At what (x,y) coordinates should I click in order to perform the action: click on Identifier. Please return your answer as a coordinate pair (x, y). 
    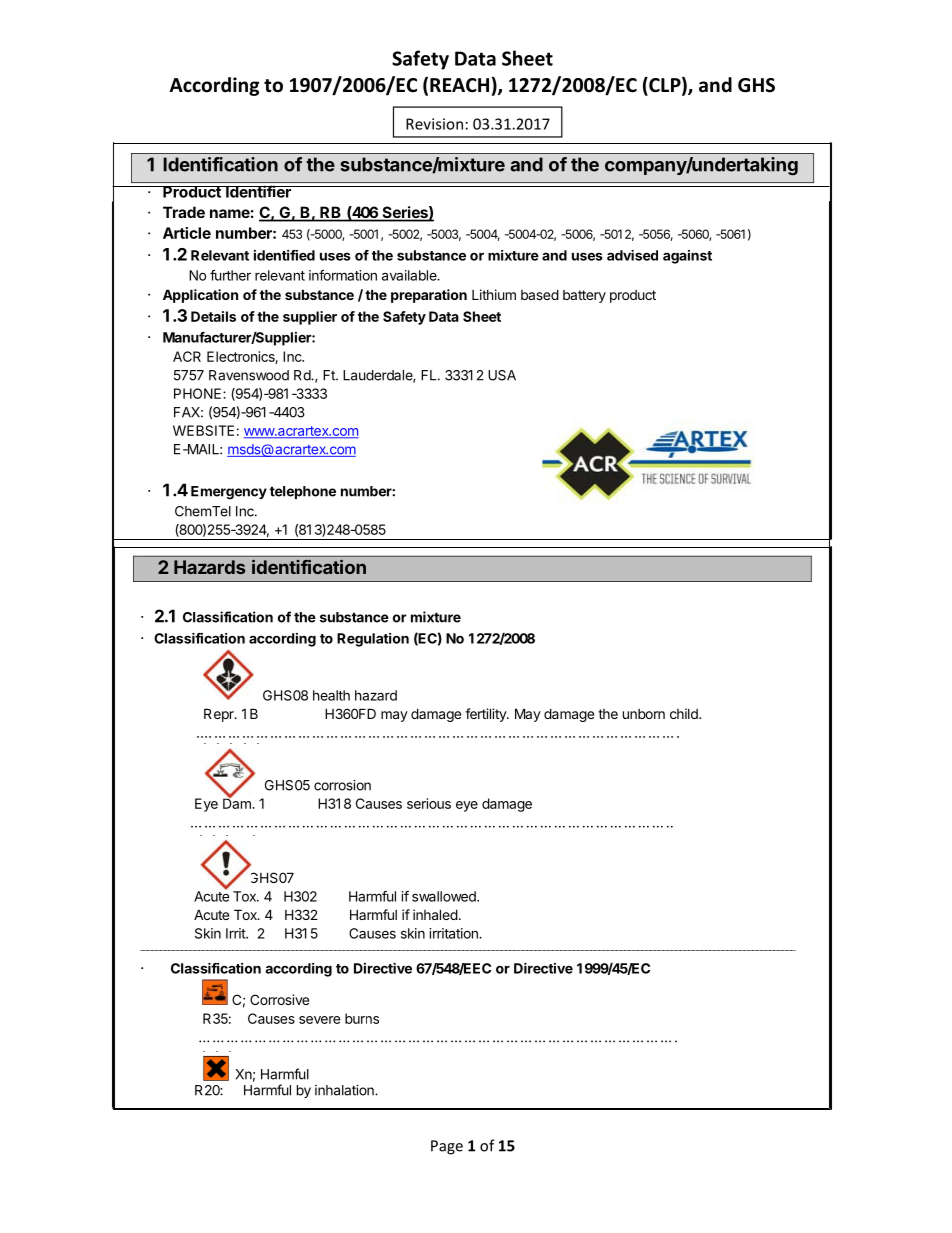
    Looking at the image, I should click on (258, 191).
